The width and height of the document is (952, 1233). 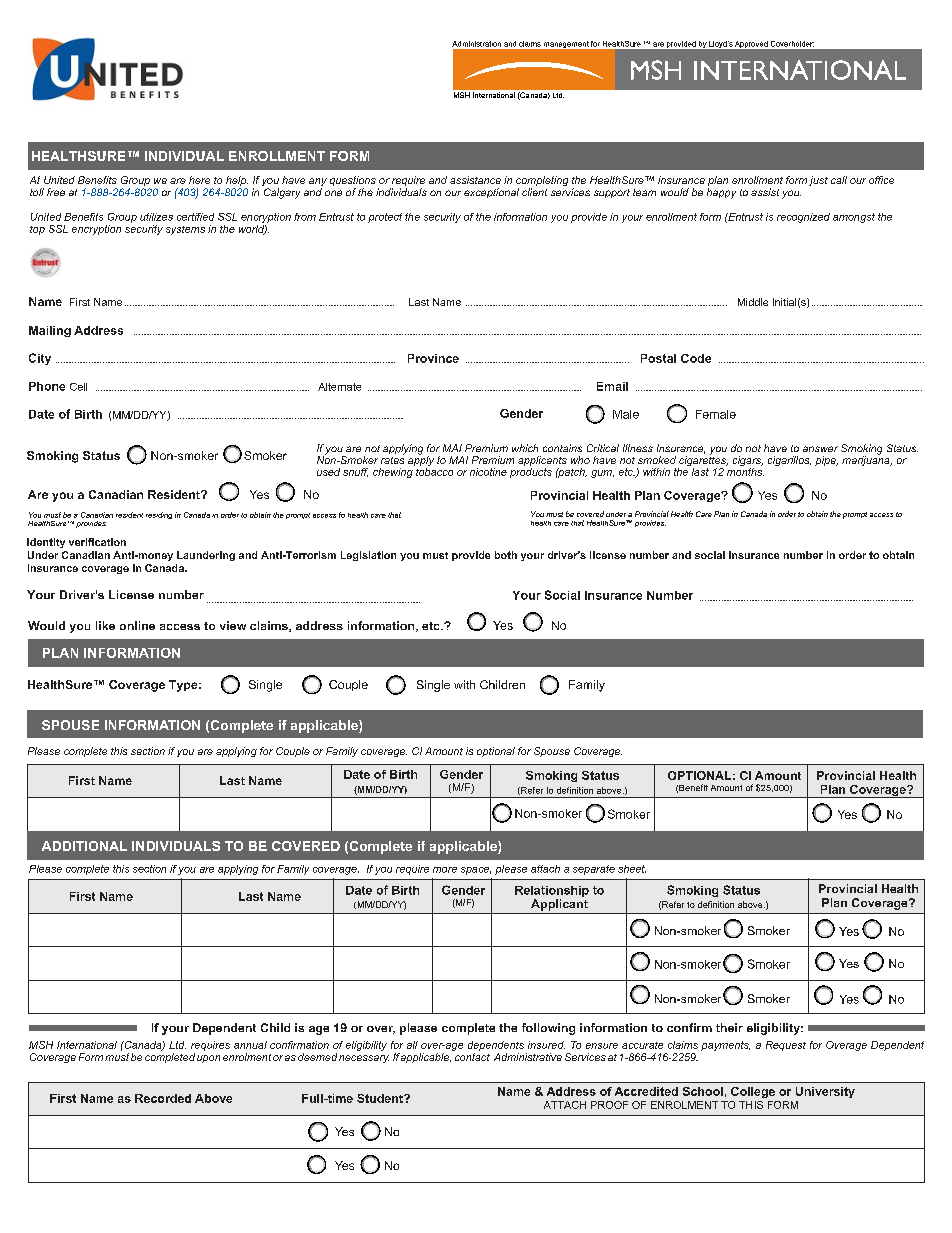 What do you see at coordinates (156, 217) in the document?
I see `utilizes` at bounding box center [156, 217].
